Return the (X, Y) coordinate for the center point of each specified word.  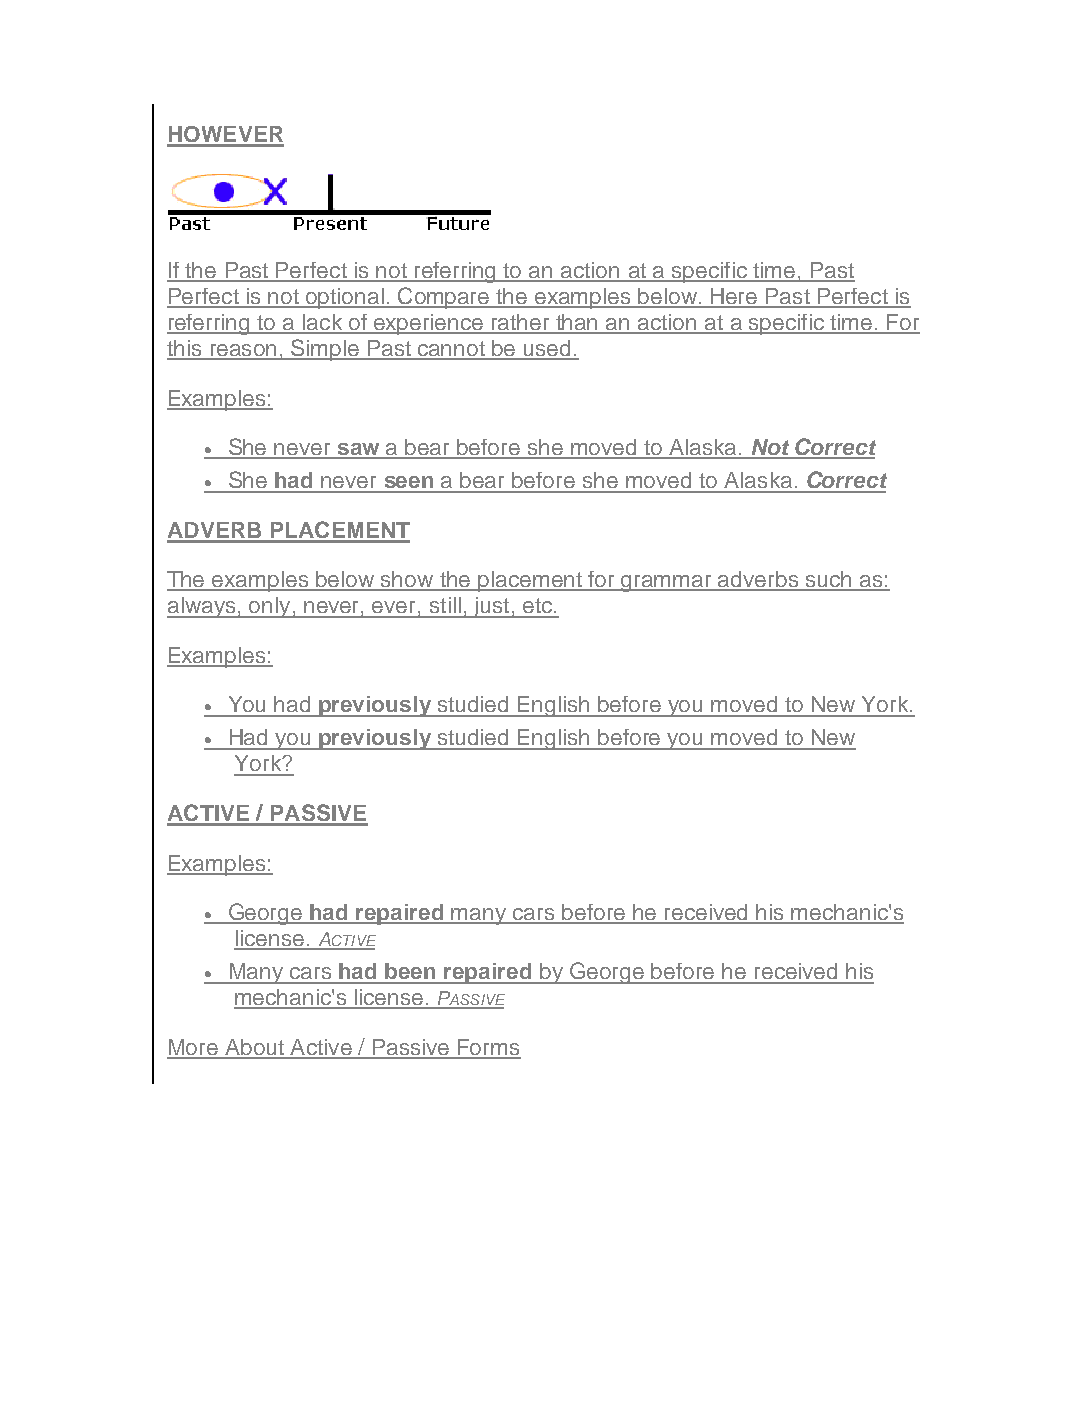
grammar (667, 583)
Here (734, 297)
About (254, 1048)
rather (521, 323)
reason (243, 351)
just (492, 607)
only (270, 607)
